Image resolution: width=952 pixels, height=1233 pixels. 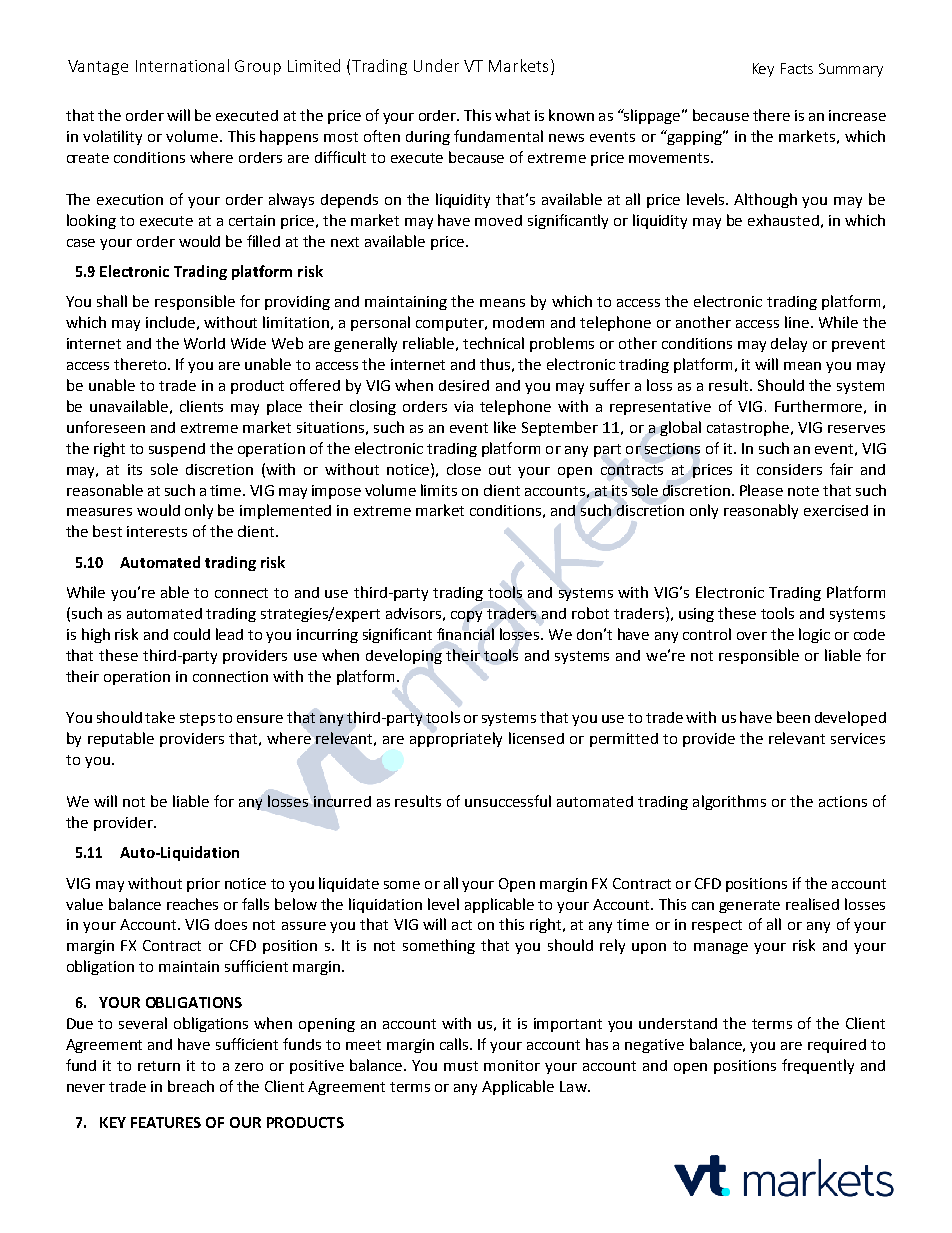 I want to click on been, so click(x=793, y=717).
